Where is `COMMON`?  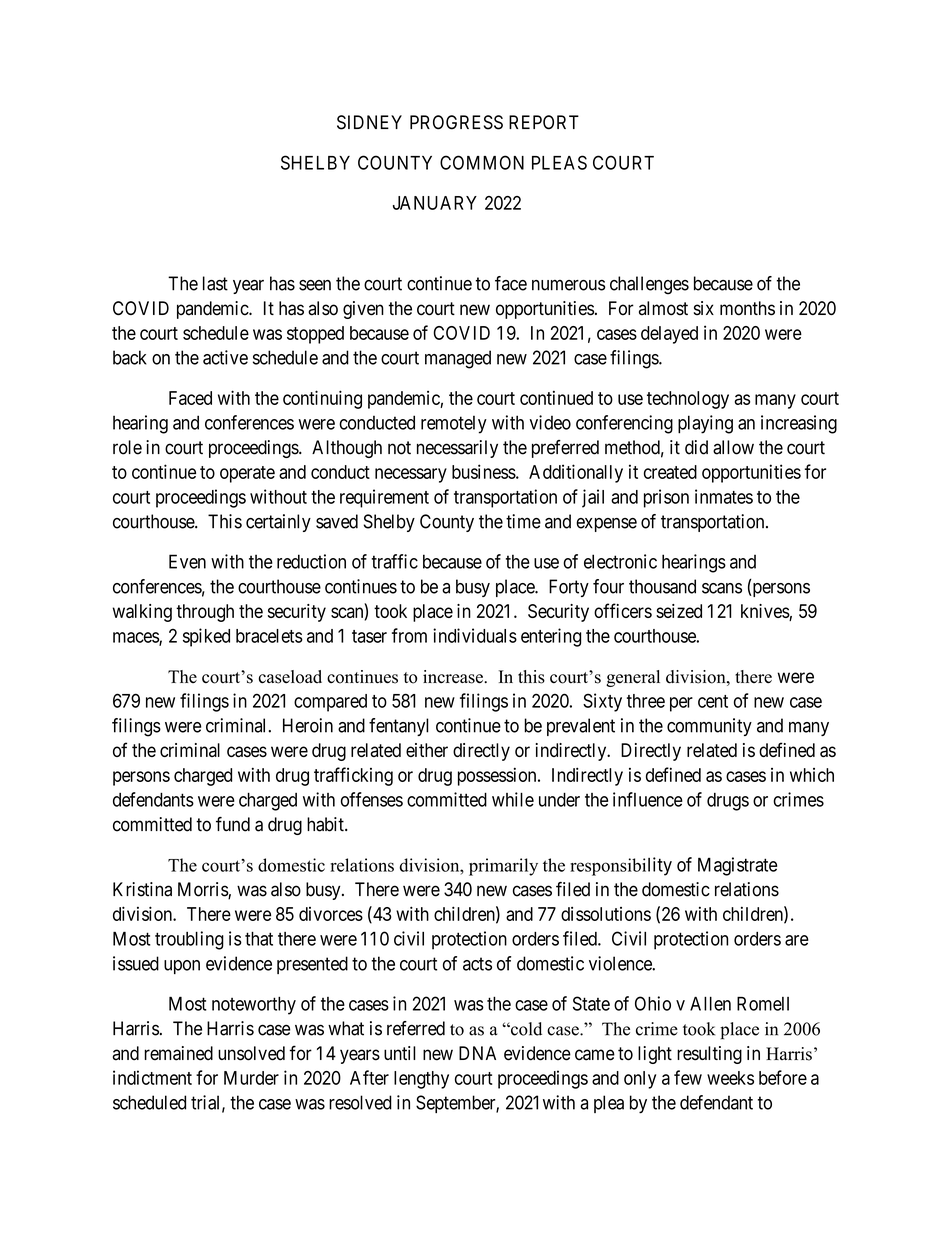 COMMON is located at coordinates (482, 162).
